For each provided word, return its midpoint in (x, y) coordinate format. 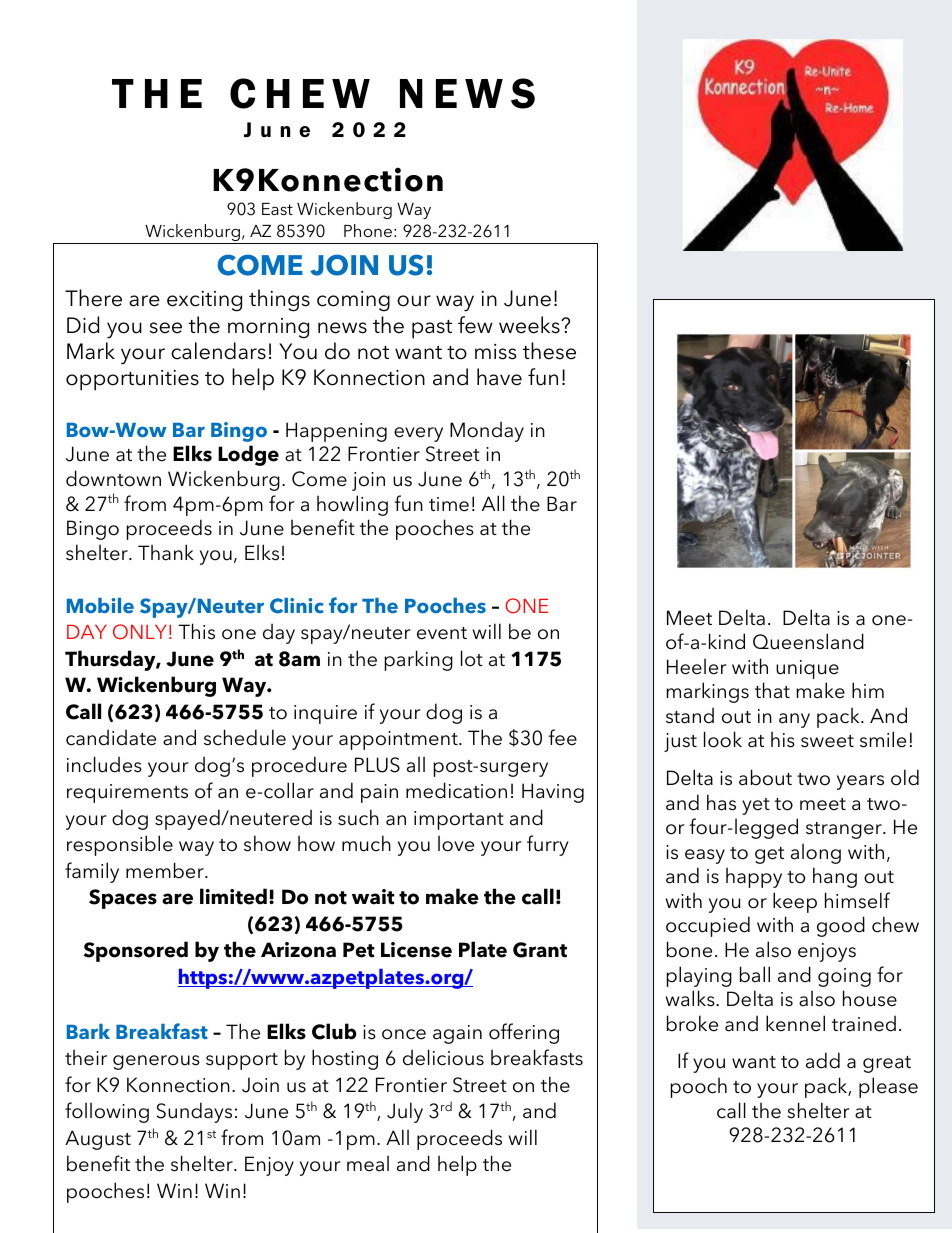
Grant (540, 950)
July (405, 1112)
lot (472, 658)
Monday (487, 431)
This (196, 631)
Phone (368, 230)
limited (233, 896)
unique (807, 669)
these (549, 351)
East (277, 209)
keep (795, 902)
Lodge (248, 455)
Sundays (194, 1112)
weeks (530, 325)
